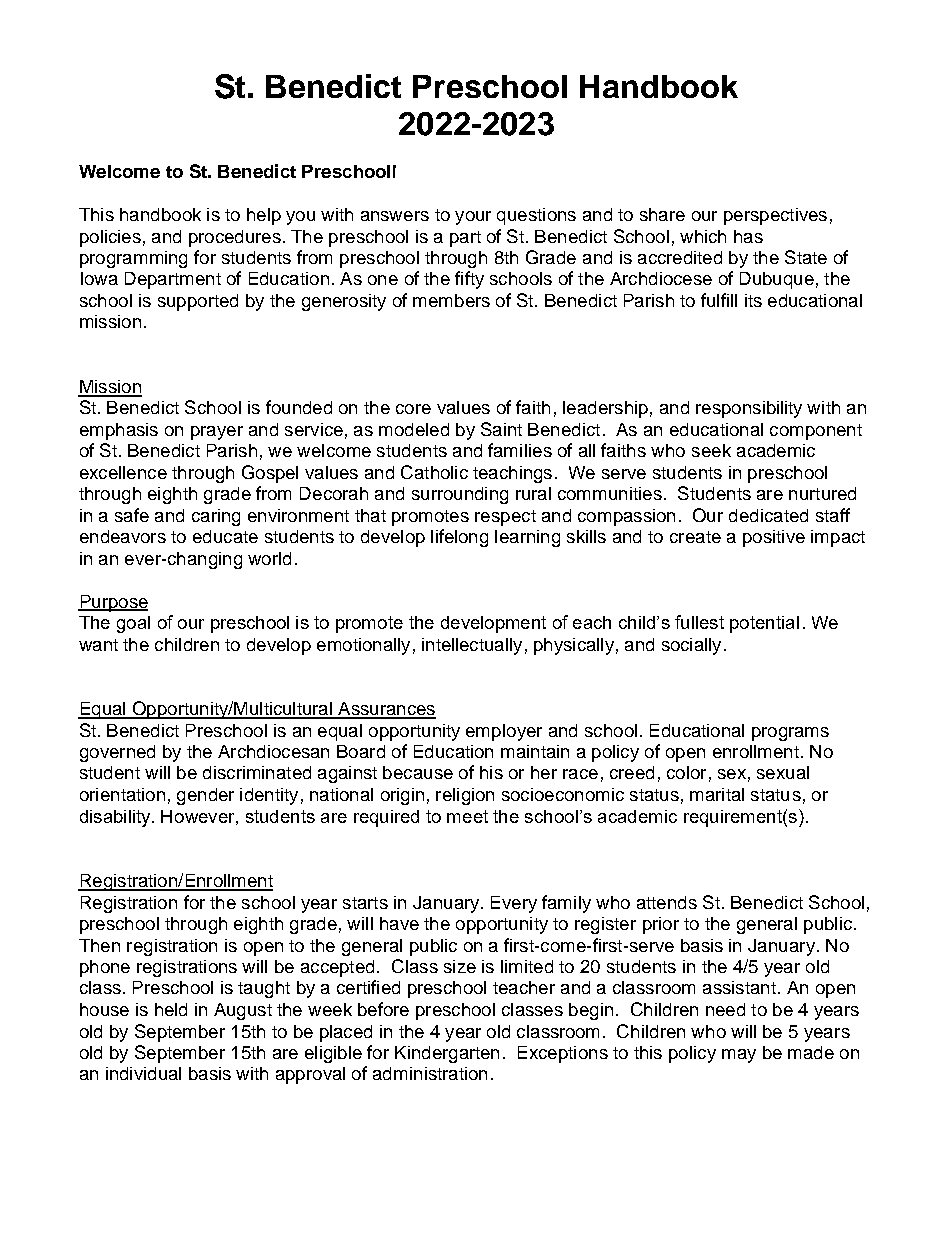  I want to click on procedures, so click(235, 238).
